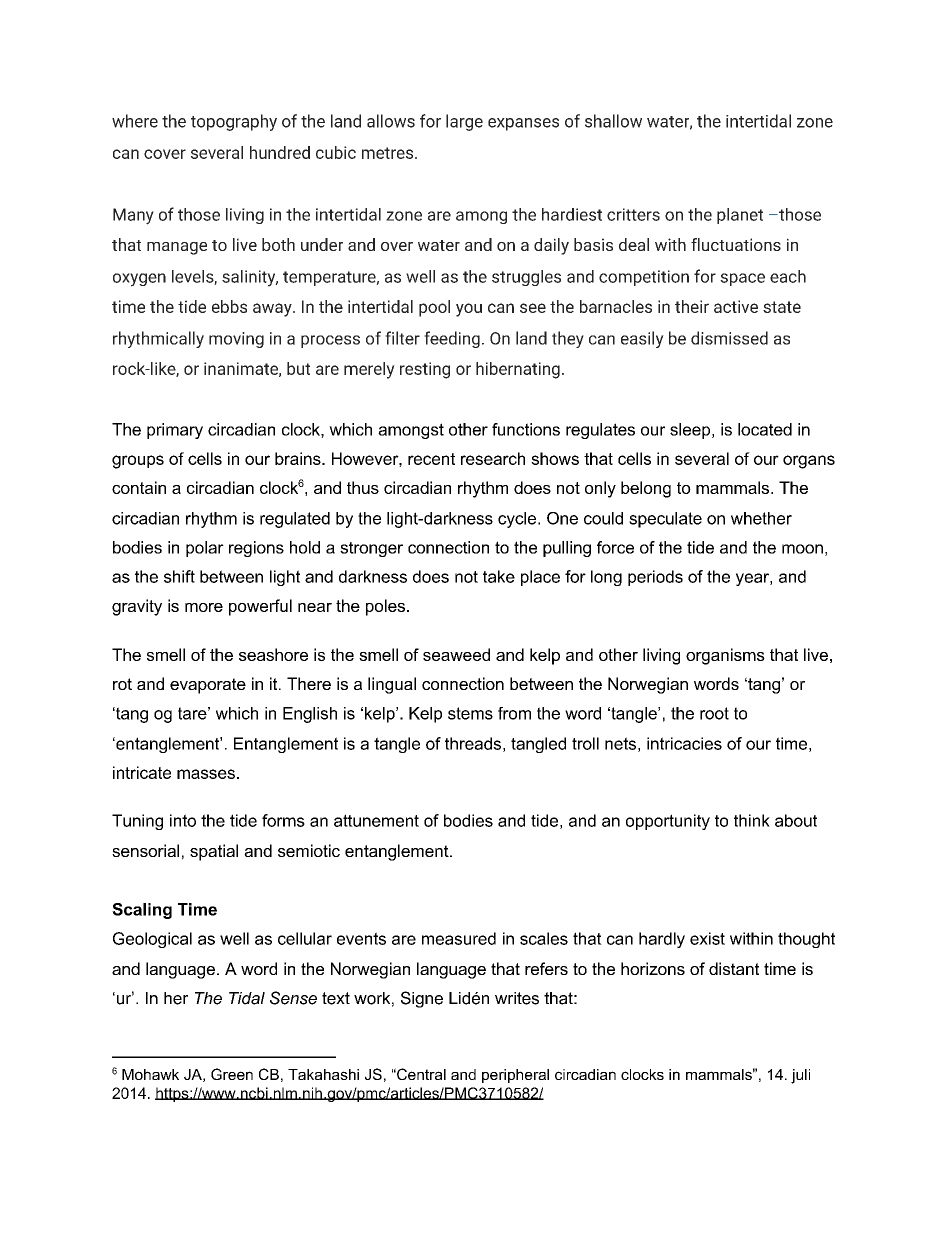 This document has height=1233, width=952. Describe the element at coordinates (493, 458) in the document. I see `research` at that location.
